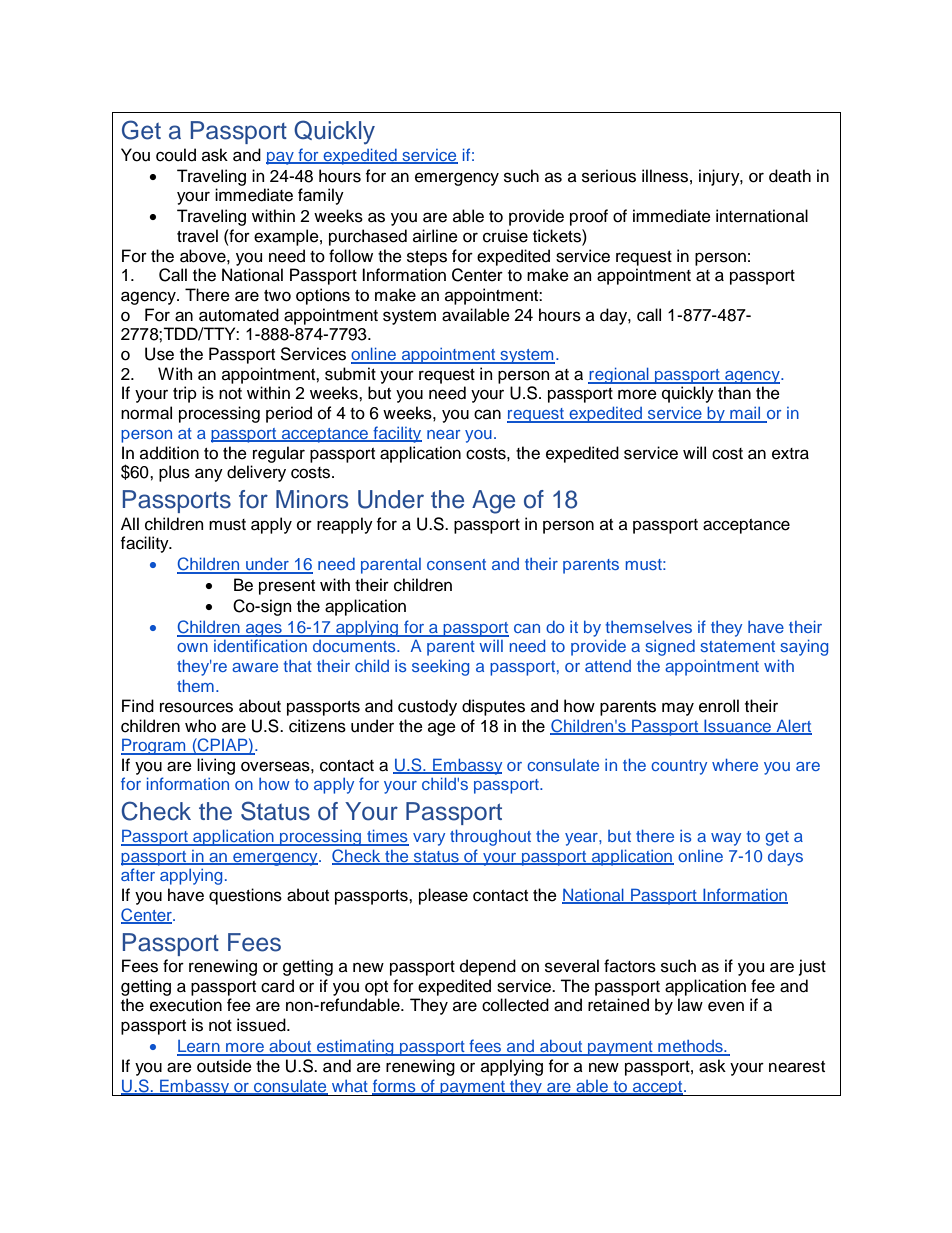  I want to click on own, so click(192, 647).
